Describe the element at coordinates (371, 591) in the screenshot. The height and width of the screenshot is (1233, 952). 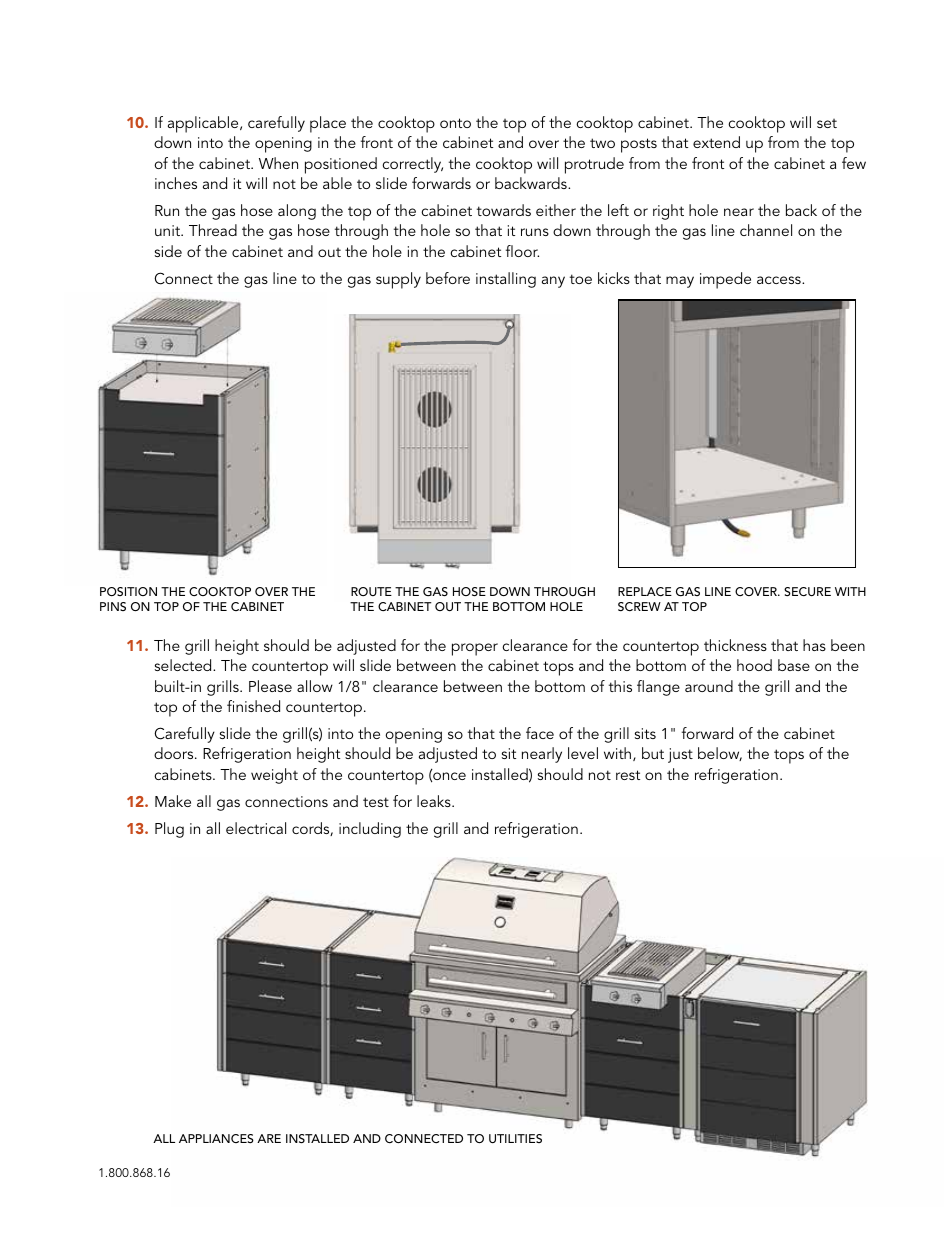
I see `ROUTE` at that location.
